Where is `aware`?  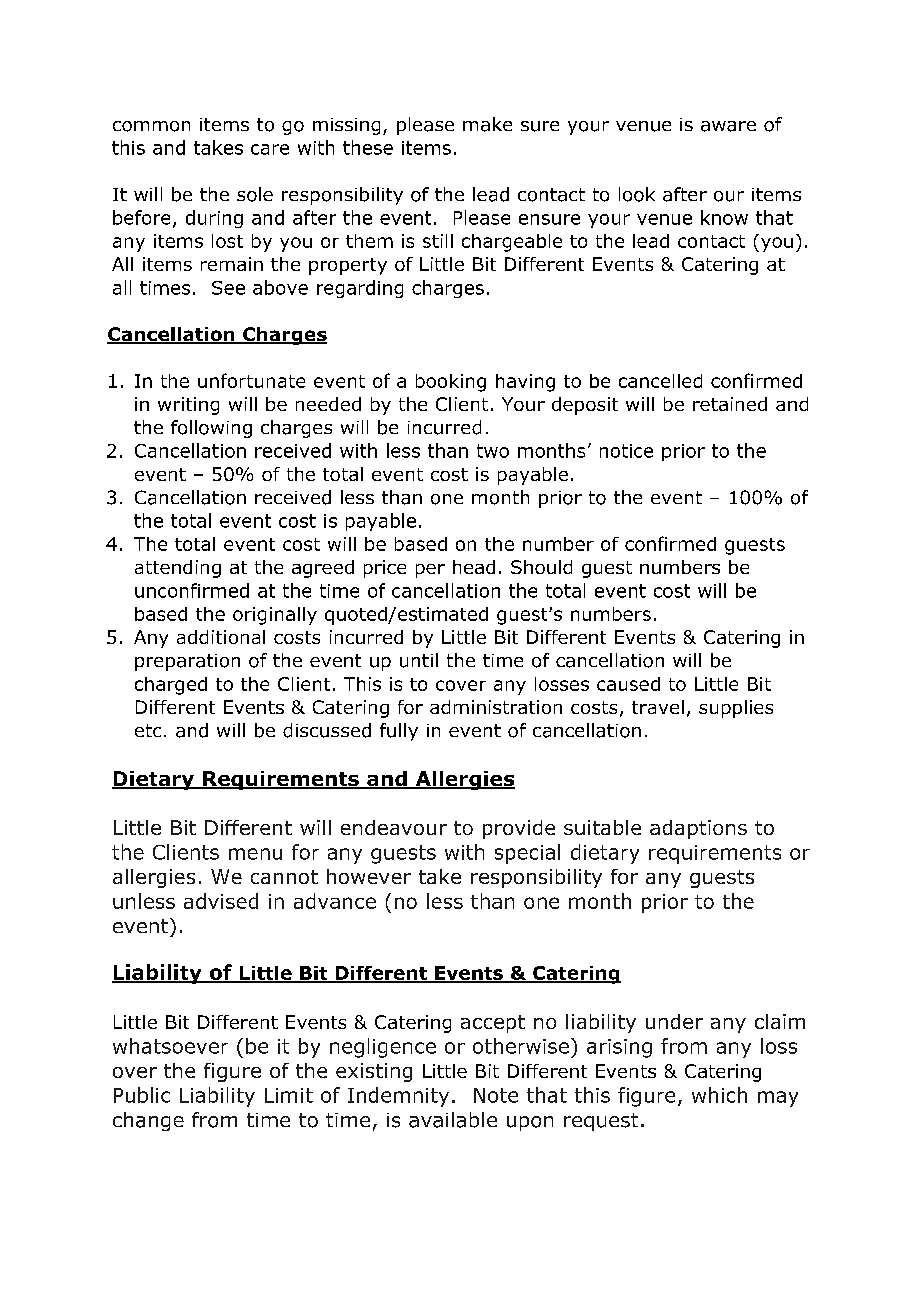 aware is located at coordinates (728, 126).
